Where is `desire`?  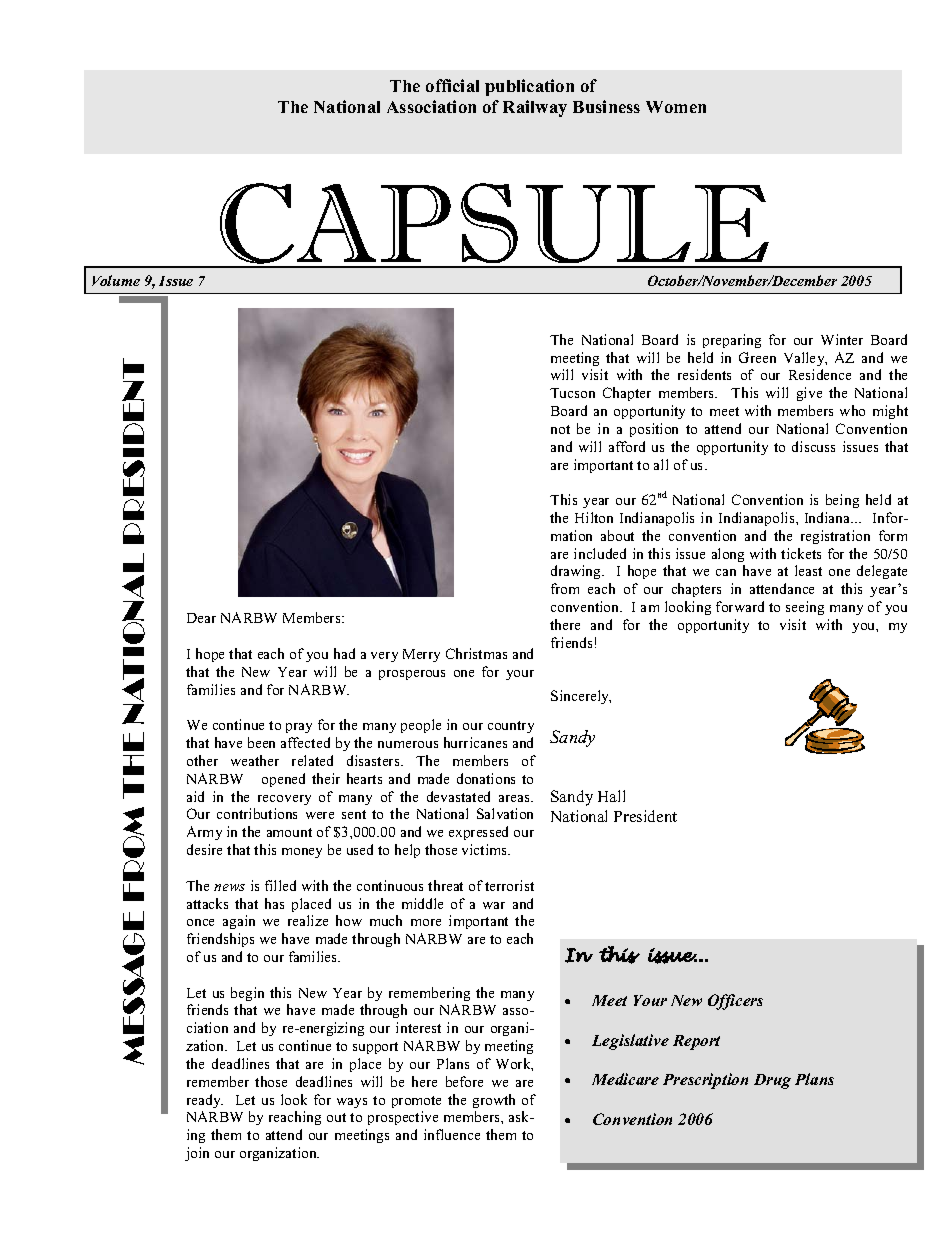 desire is located at coordinates (204, 849).
